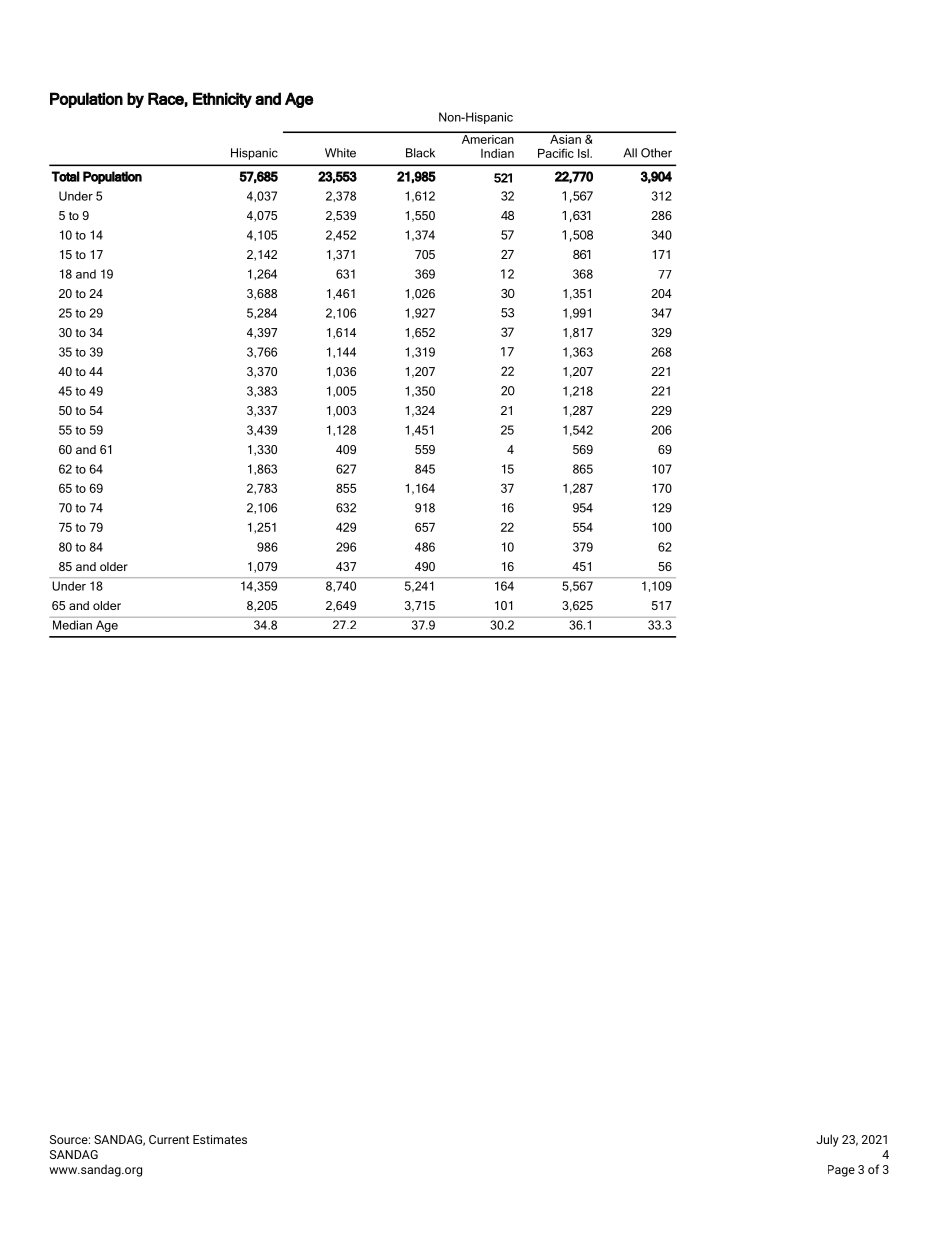 The image size is (952, 1233). I want to click on Page, so click(841, 1171).
